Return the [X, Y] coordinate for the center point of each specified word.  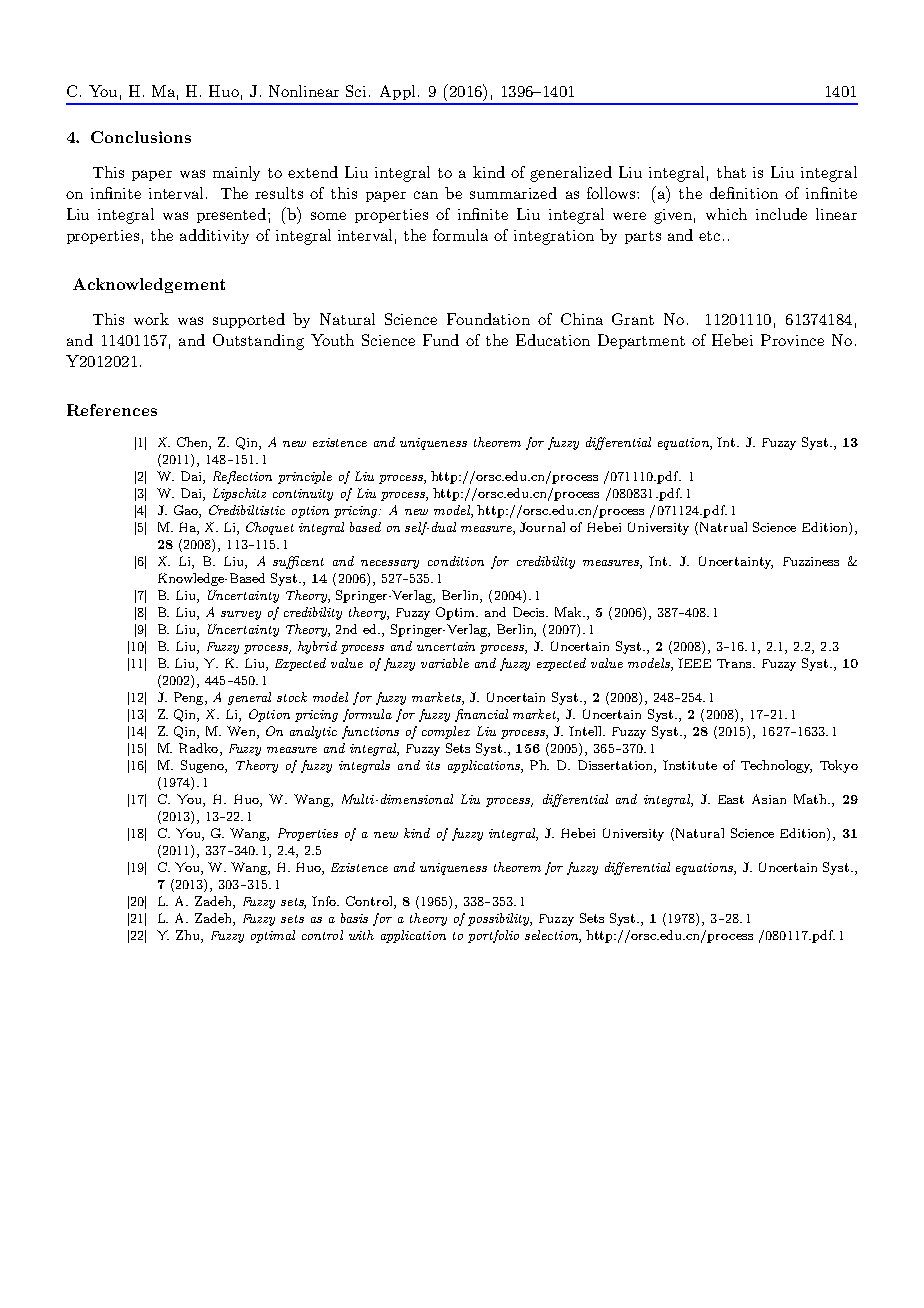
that [731, 172]
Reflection [242, 477]
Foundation [488, 319]
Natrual [723, 527]
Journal [542, 527]
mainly [236, 173]
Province [792, 340]
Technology [776, 766]
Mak [570, 612]
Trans [736, 663]
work [151, 319]
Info [325, 901]
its [433, 765]
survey [241, 615]
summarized [513, 193]
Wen [242, 732]
